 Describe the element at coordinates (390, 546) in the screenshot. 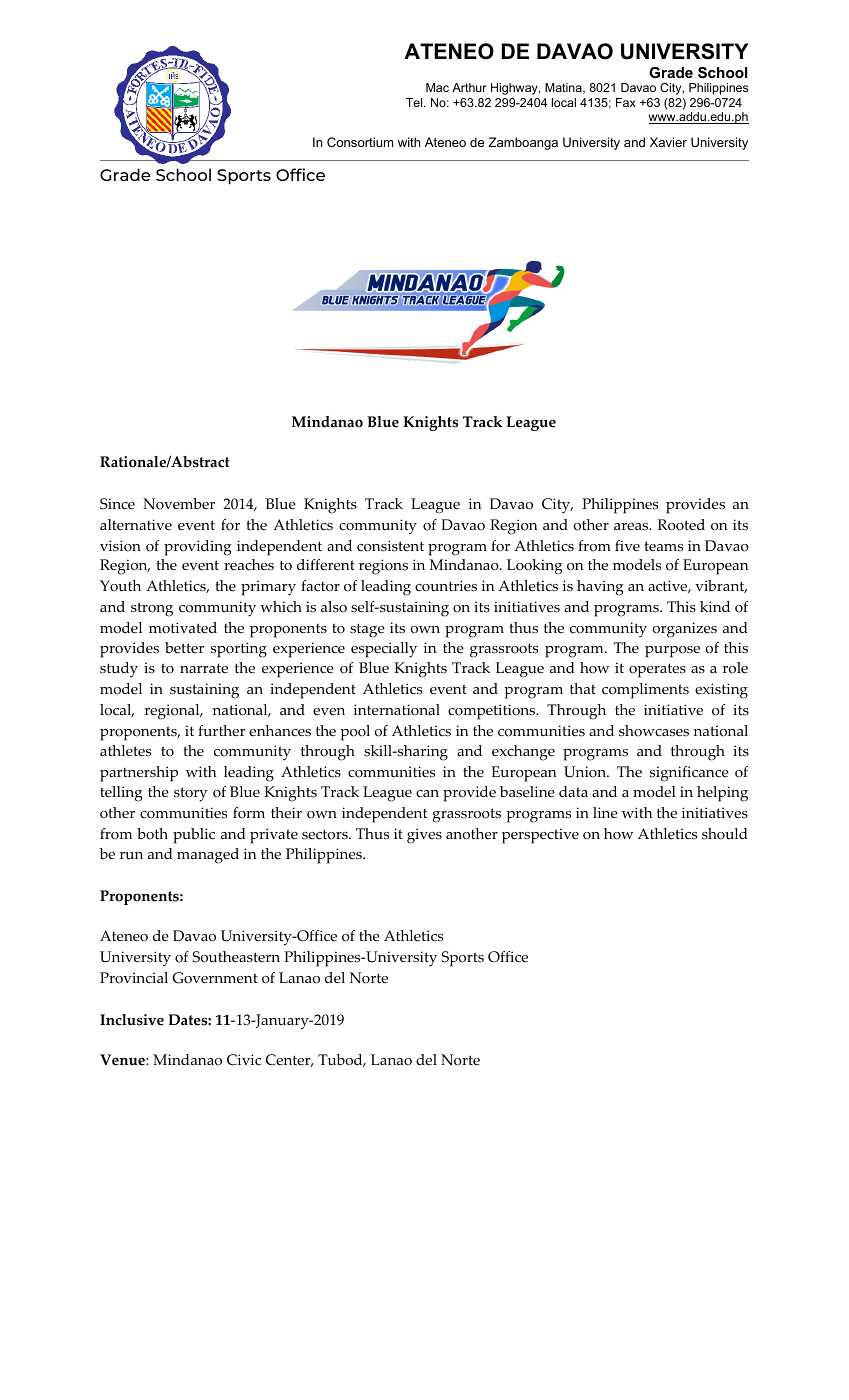

I see `consistent` at that location.
